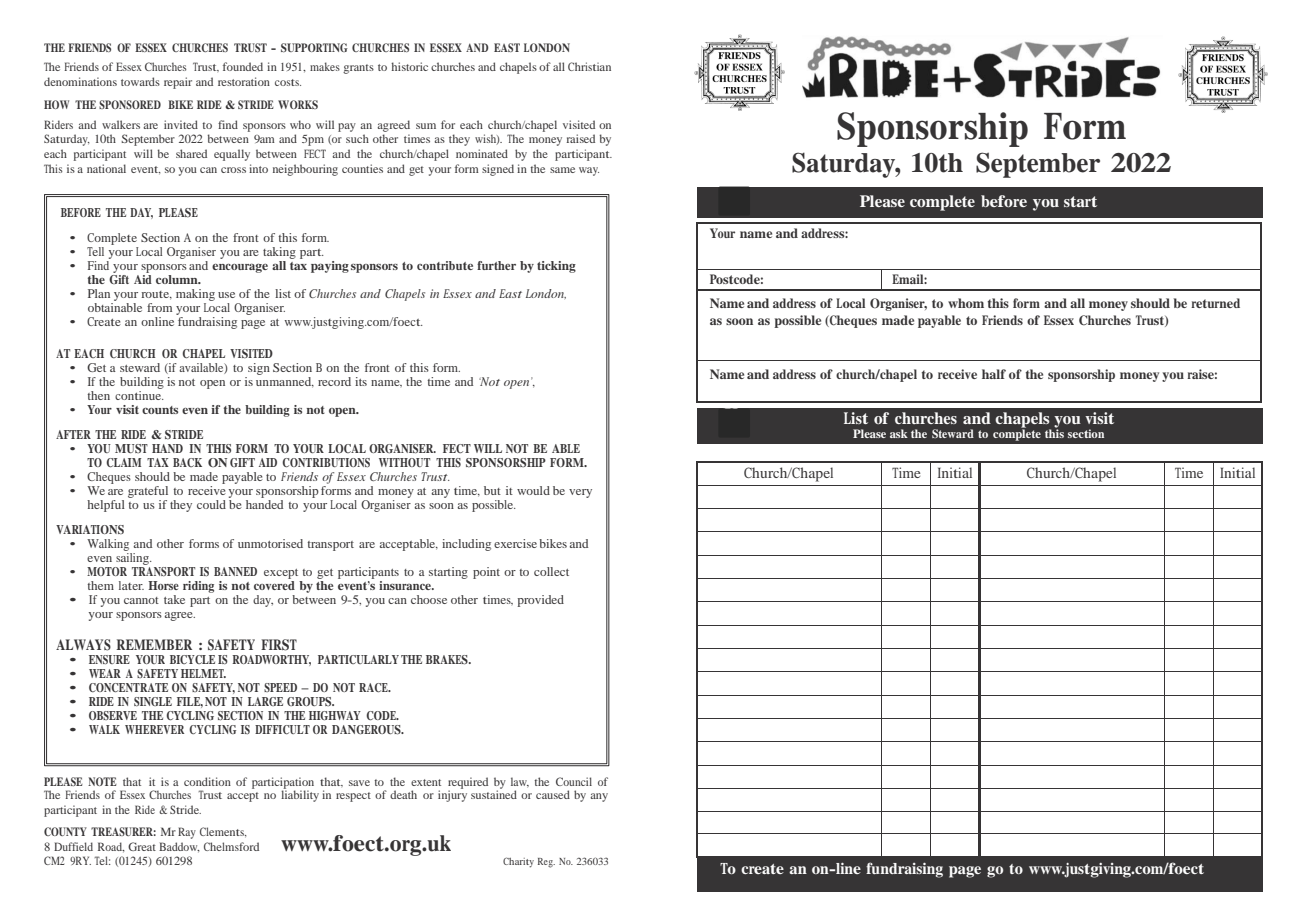  I want to click on Christian, so click(589, 66).
